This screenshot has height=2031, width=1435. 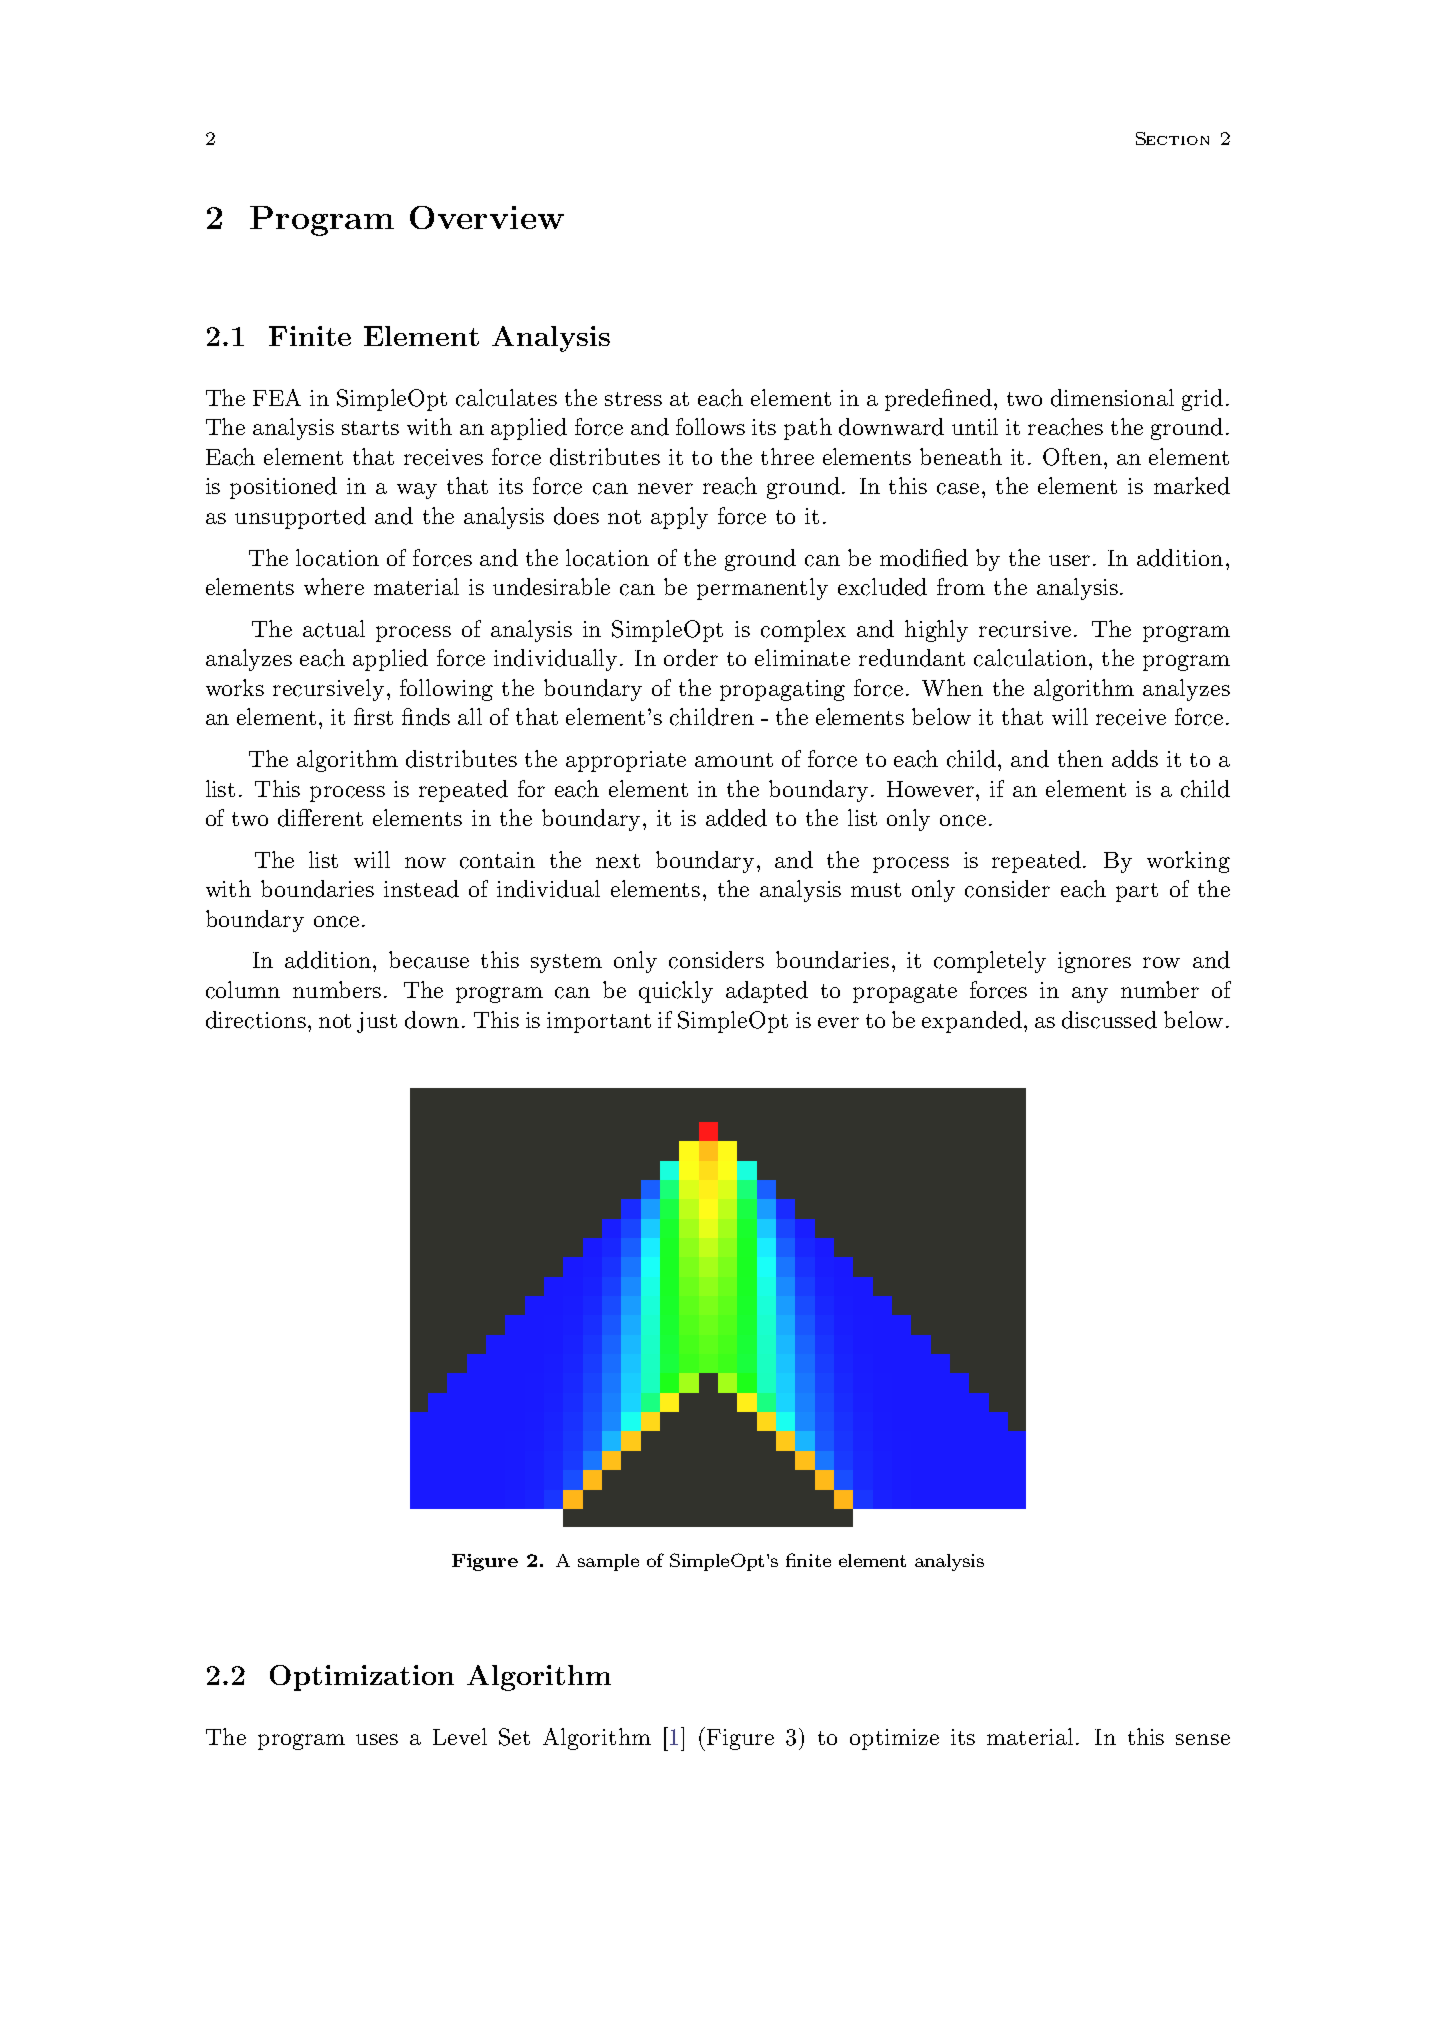 What do you see at coordinates (487, 217) in the screenshot?
I see `Overview` at bounding box center [487, 217].
